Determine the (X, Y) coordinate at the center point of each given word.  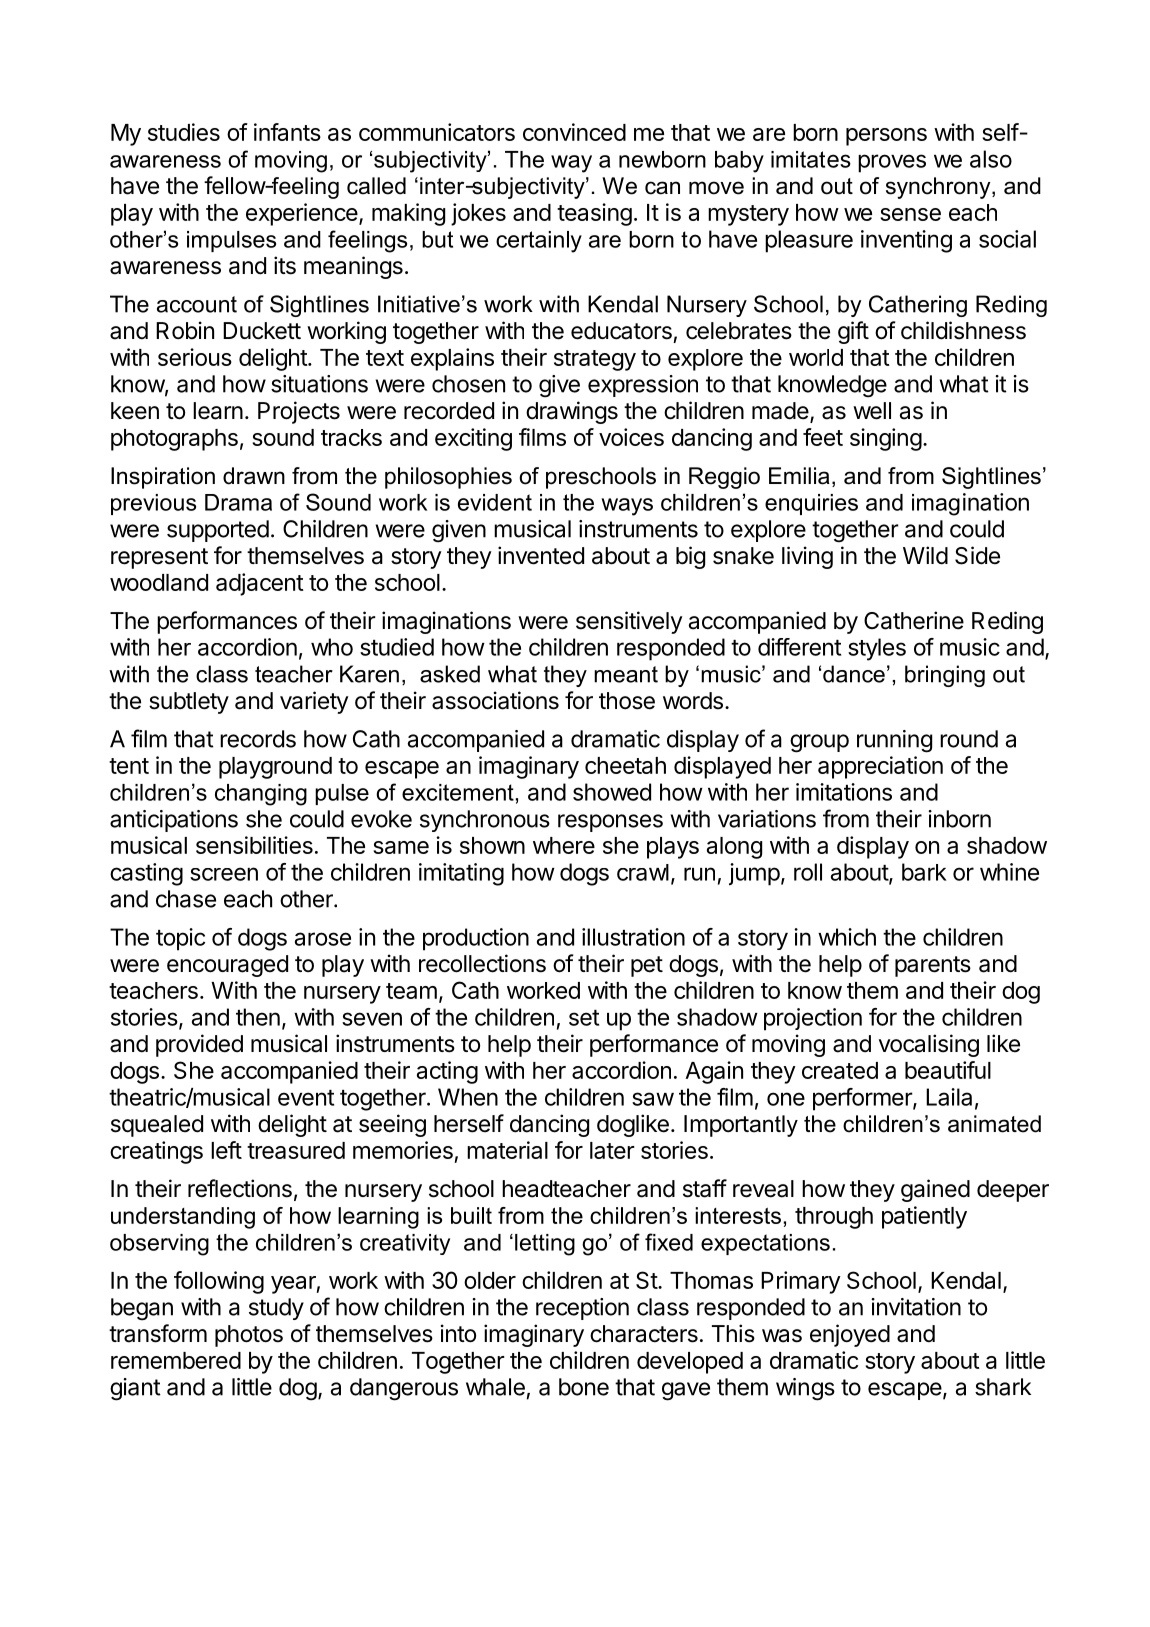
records (258, 739)
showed (612, 792)
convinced (574, 132)
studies (184, 132)
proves (892, 163)
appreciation (880, 767)
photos (249, 1336)
